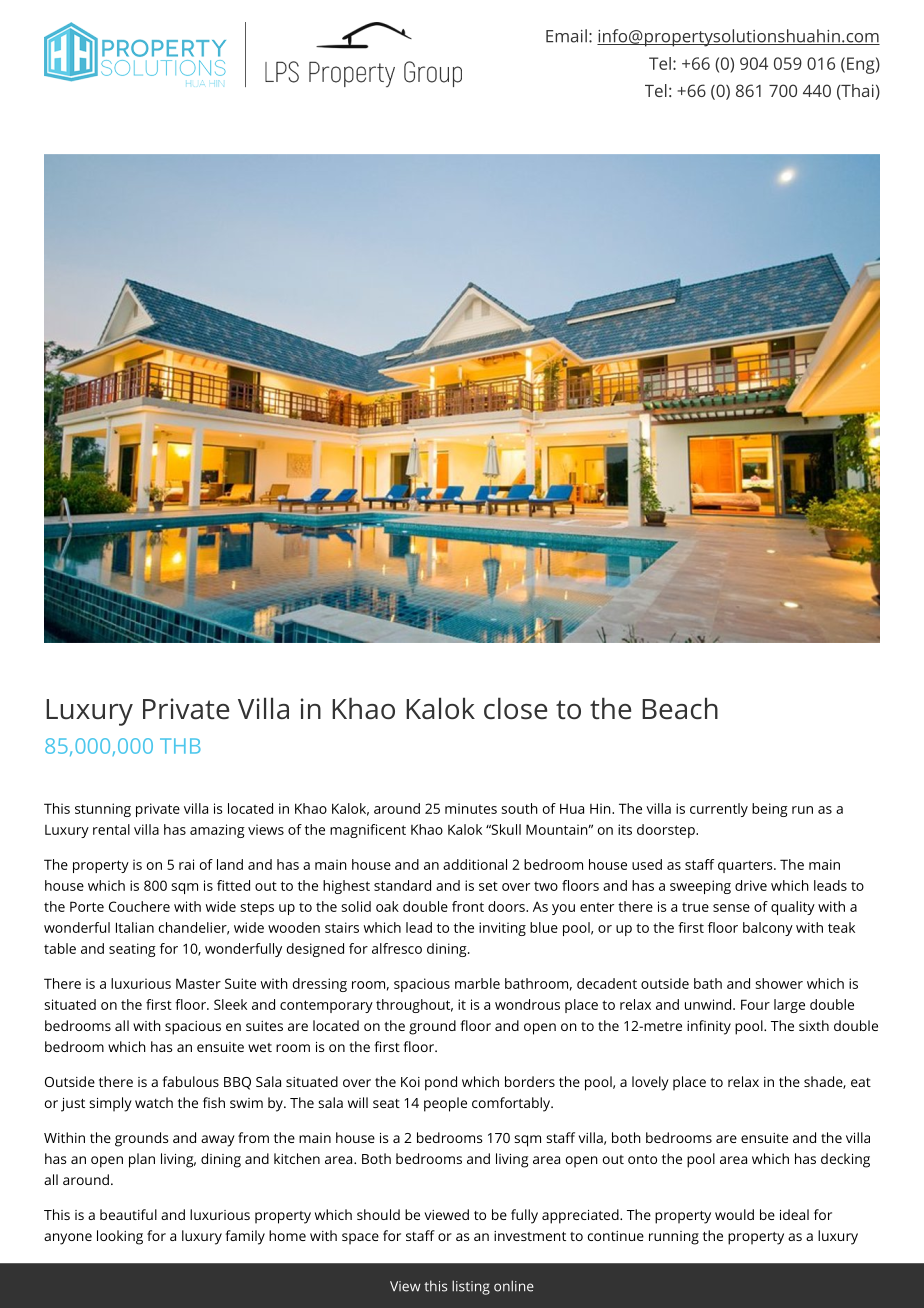 This document has width=924, height=1308. I want to click on Beach, so click(680, 708).
